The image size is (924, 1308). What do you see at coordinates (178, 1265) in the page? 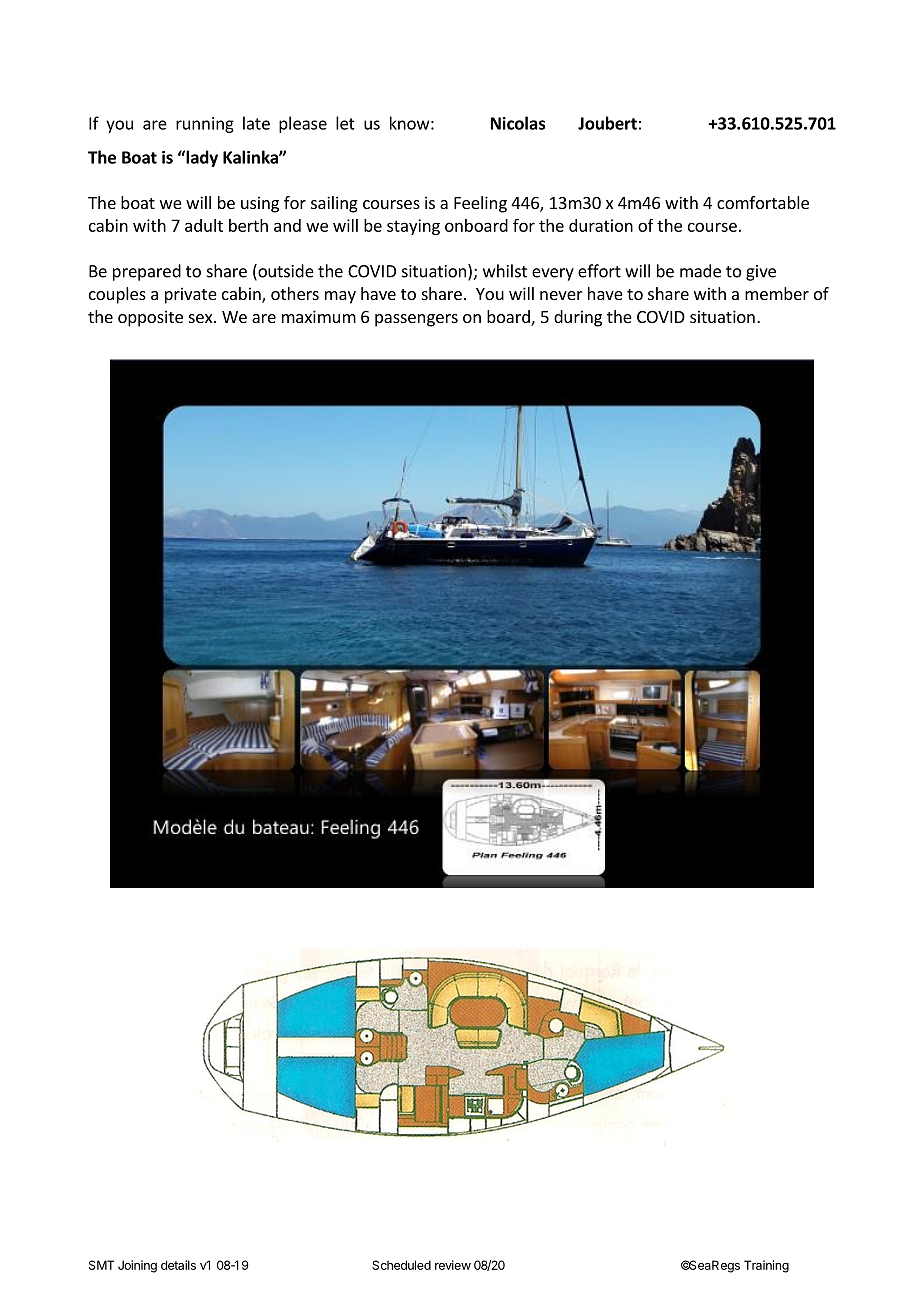
I see `details` at bounding box center [178, 1265].
